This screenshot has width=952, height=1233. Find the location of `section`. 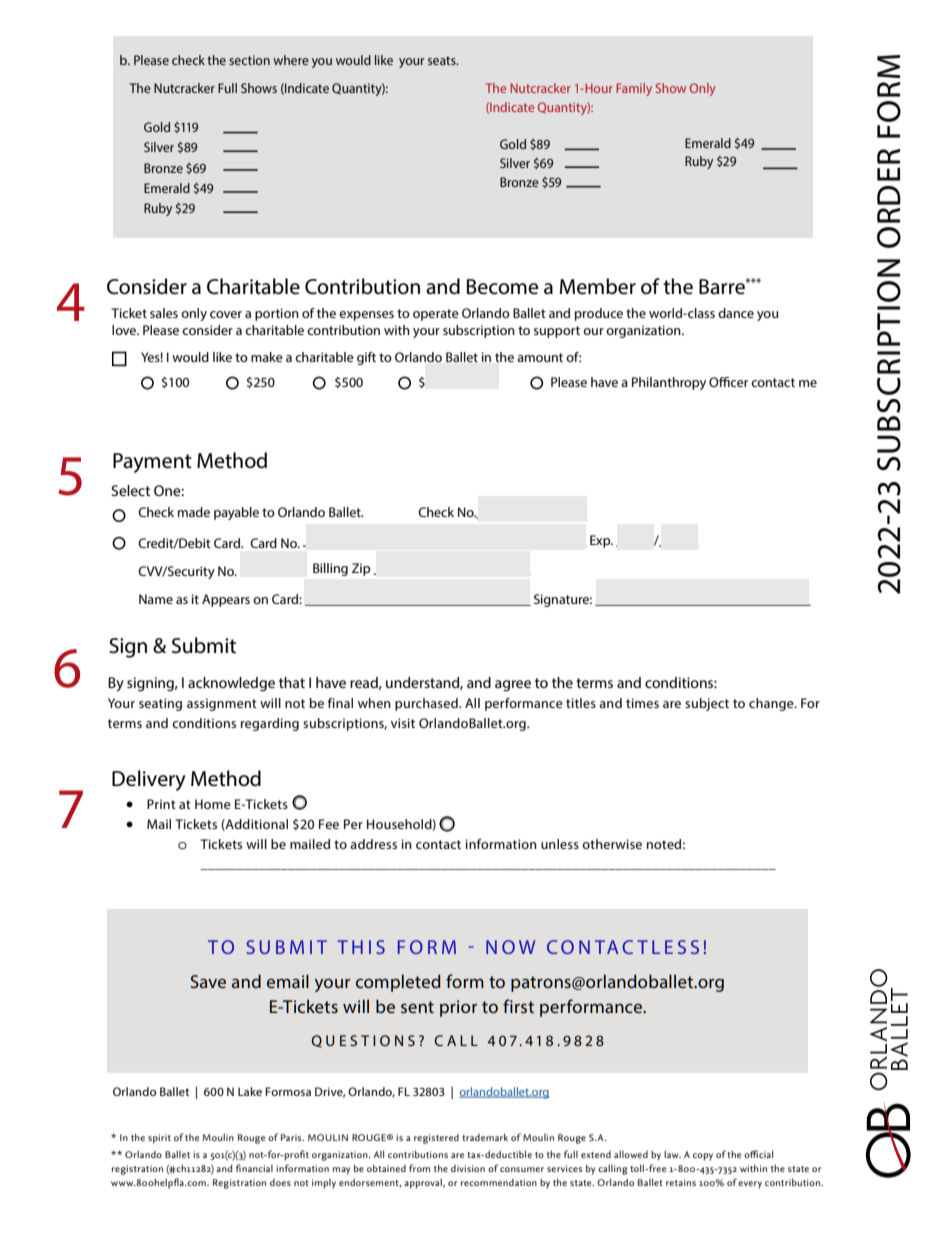

section is located at coordinates (249, 60).
